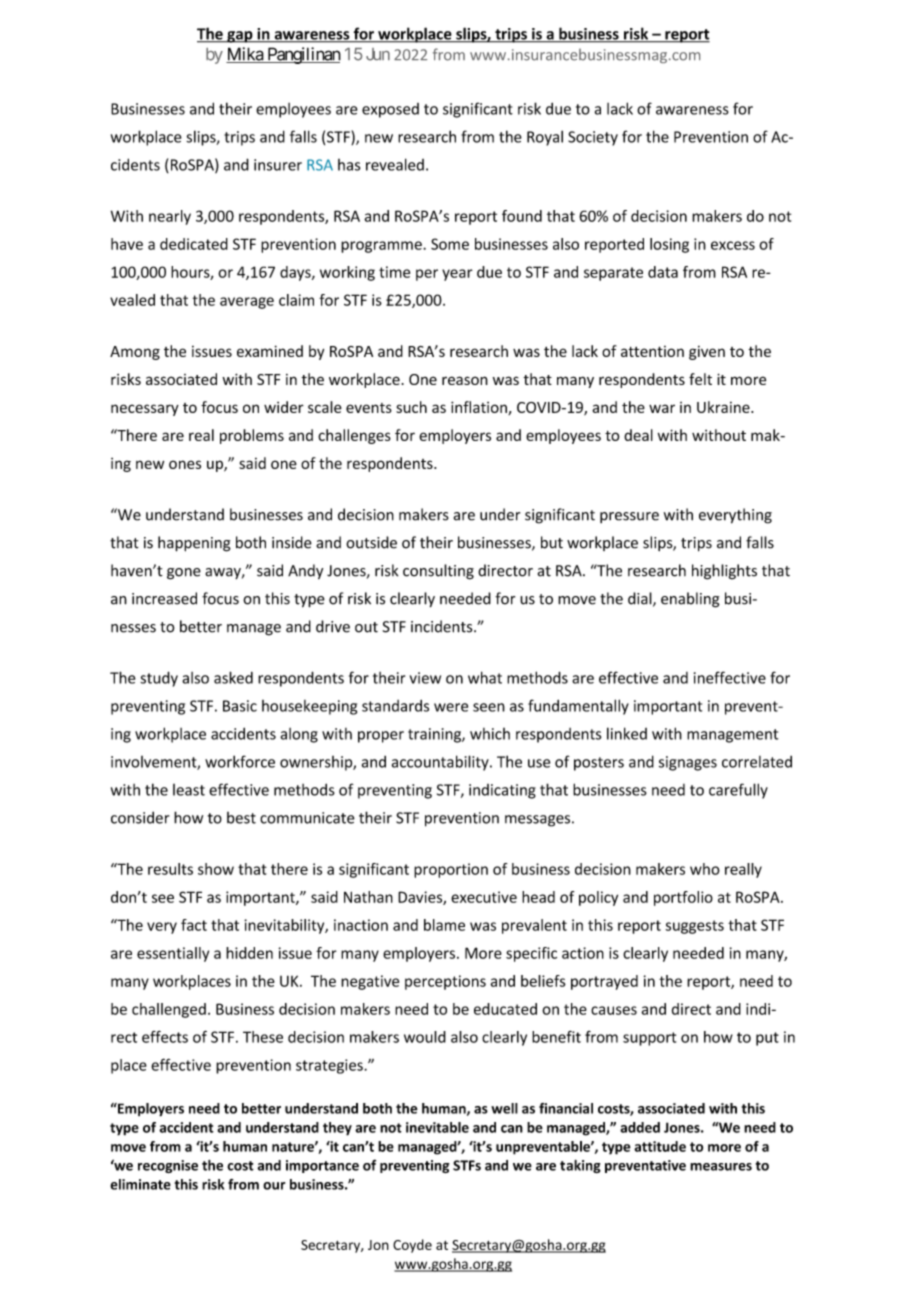  What do you see at coordinates (245, 55) in the screenshot?
I see `Mika` at bounding box center [245, 55].
